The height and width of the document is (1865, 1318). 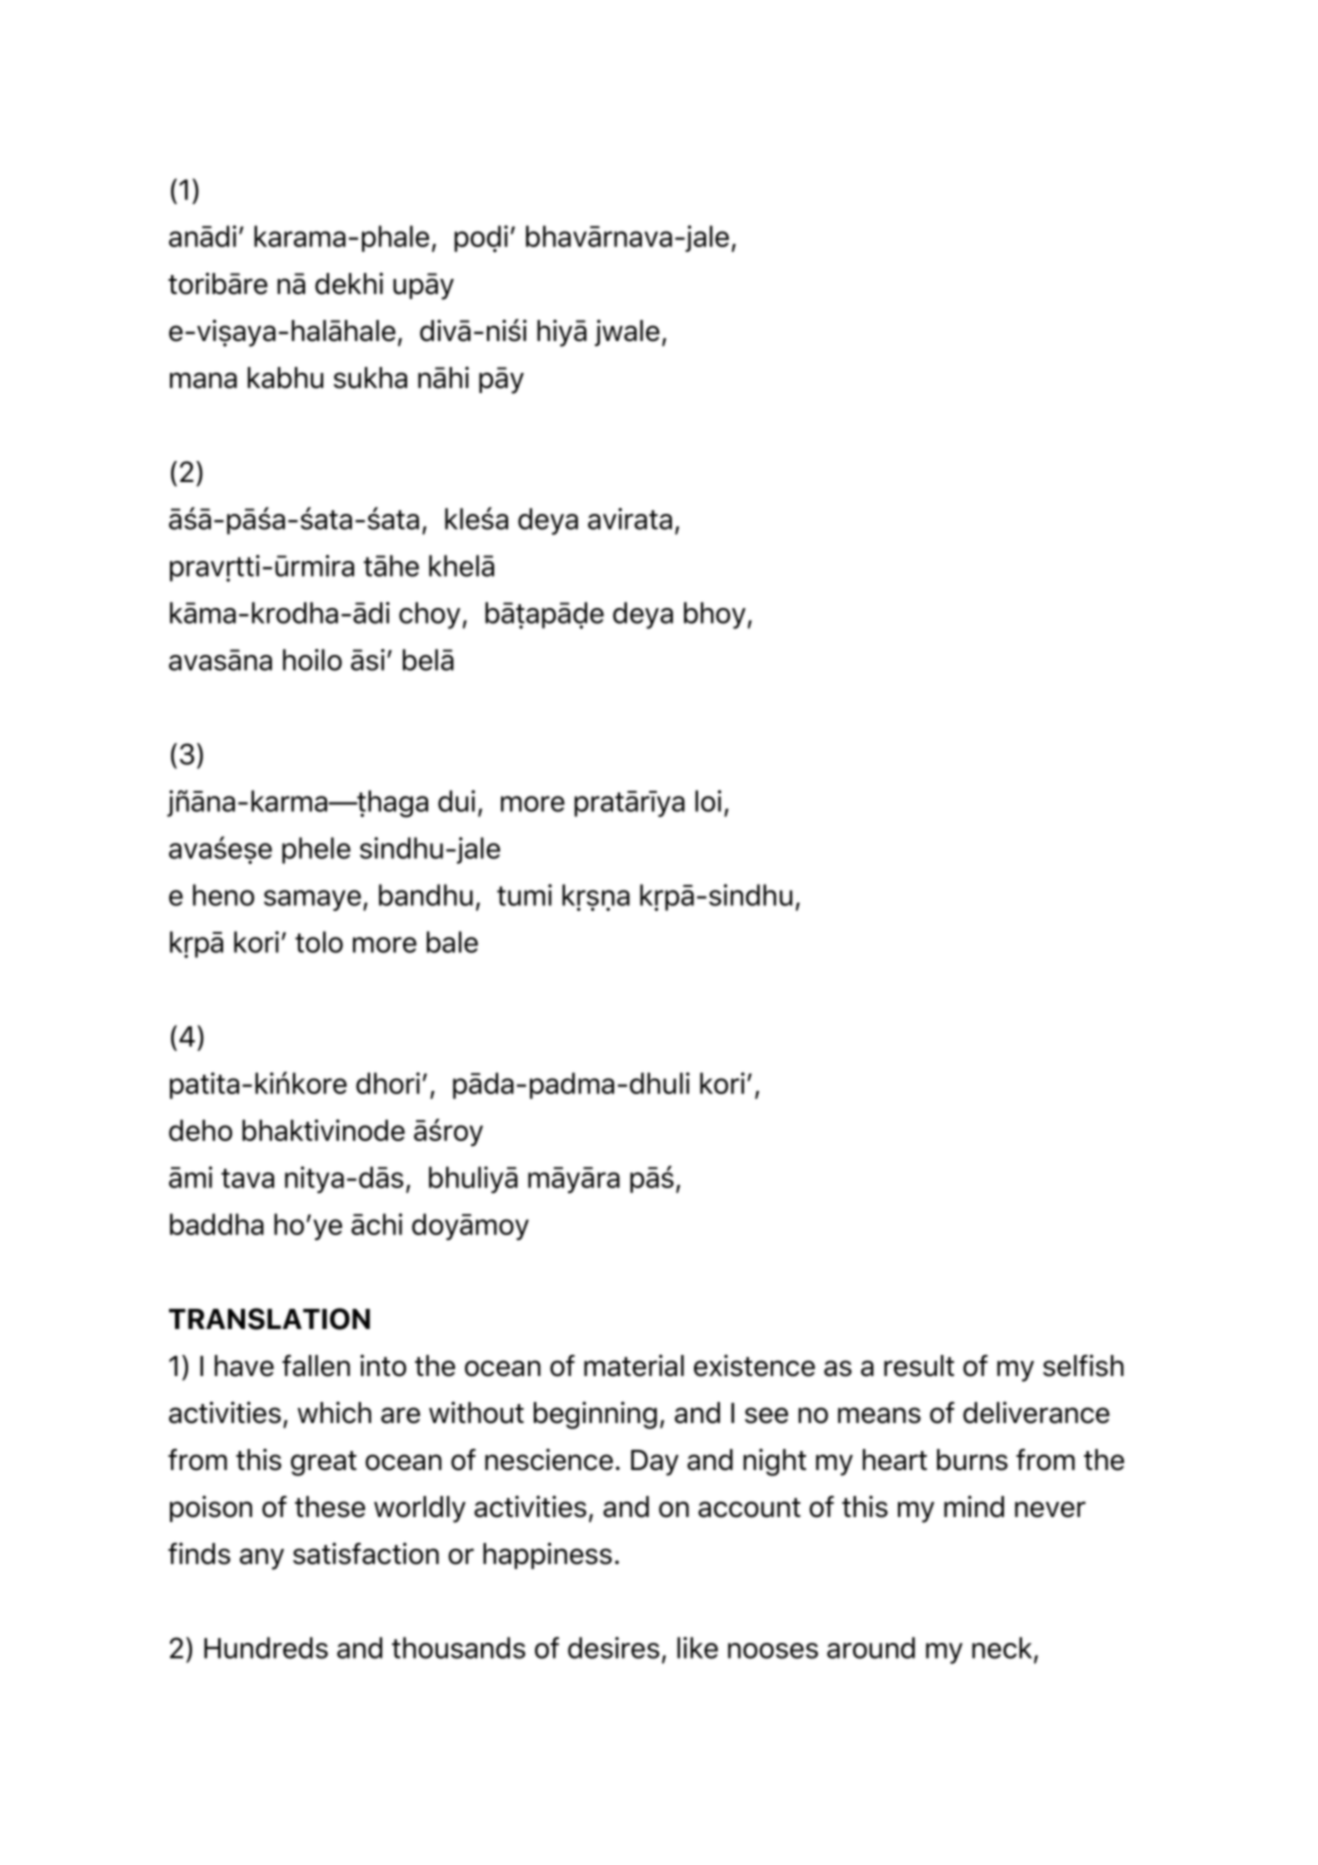 I want to click on mana, so click(x=203, y=380).
